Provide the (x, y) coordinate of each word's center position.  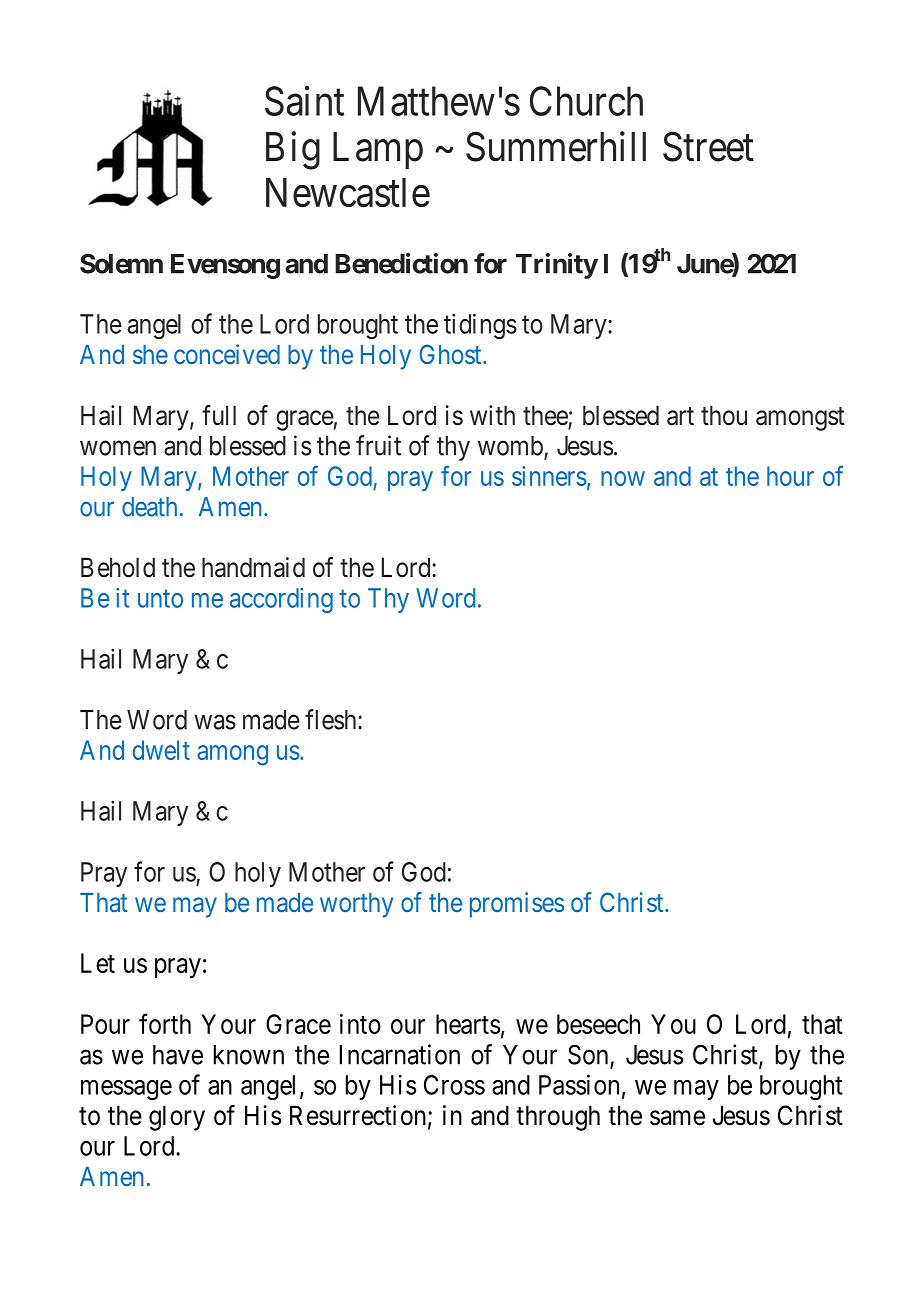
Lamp (378, 150)
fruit (378, 445)
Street (708, 147)
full (219, 415)
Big (293, 150)
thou (724, 415)
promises (517, 905)
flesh (332, 719)
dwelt (161, 750)
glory (177, 1118)
